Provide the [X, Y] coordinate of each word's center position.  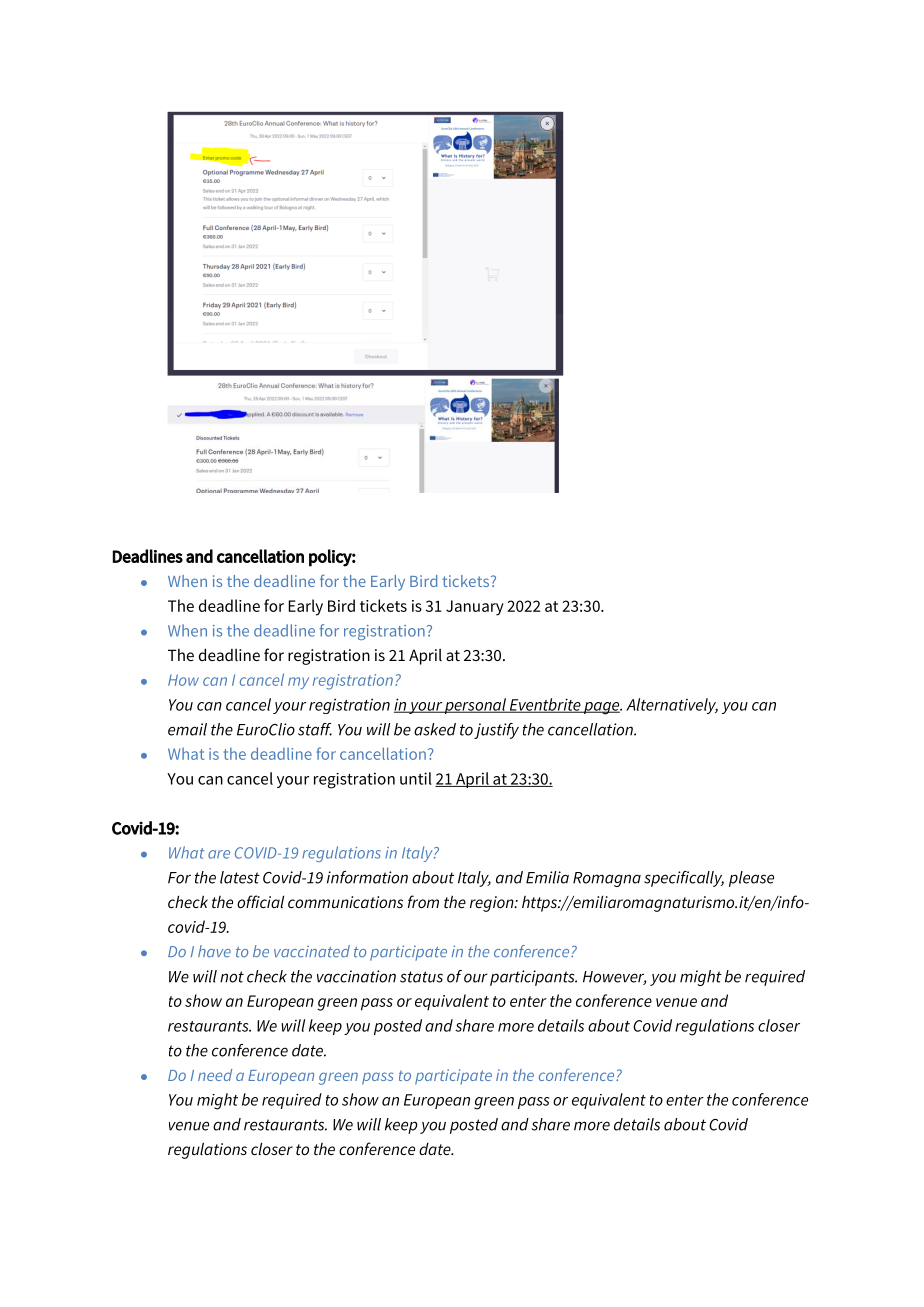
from [423, 901]
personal [475, 706]
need [215, 1075]
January [475, 608]
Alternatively [672, 706]
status [421, 977]
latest [240, 877]
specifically [684, 879]
